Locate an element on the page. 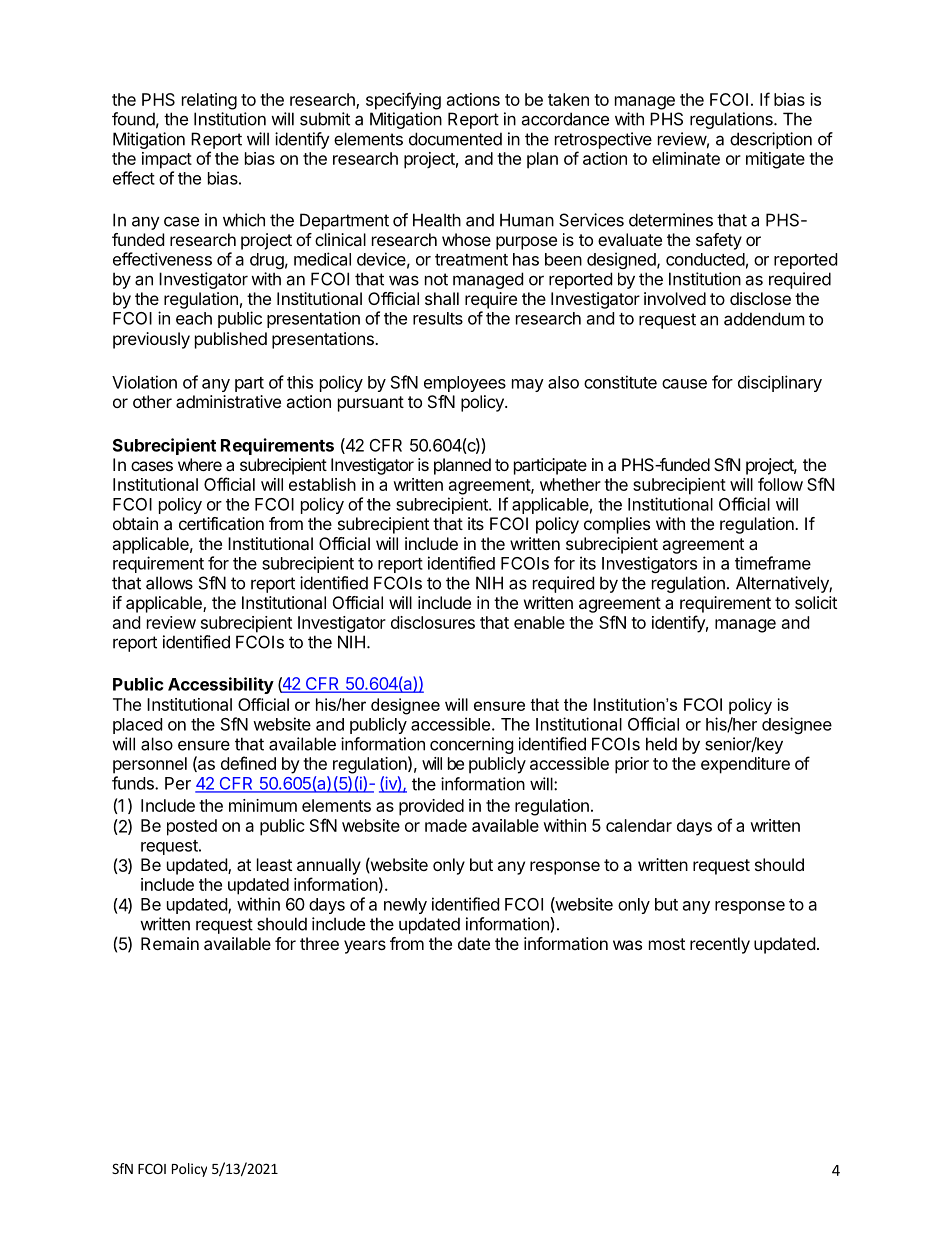  recently is located at coordinates (720, 945).
